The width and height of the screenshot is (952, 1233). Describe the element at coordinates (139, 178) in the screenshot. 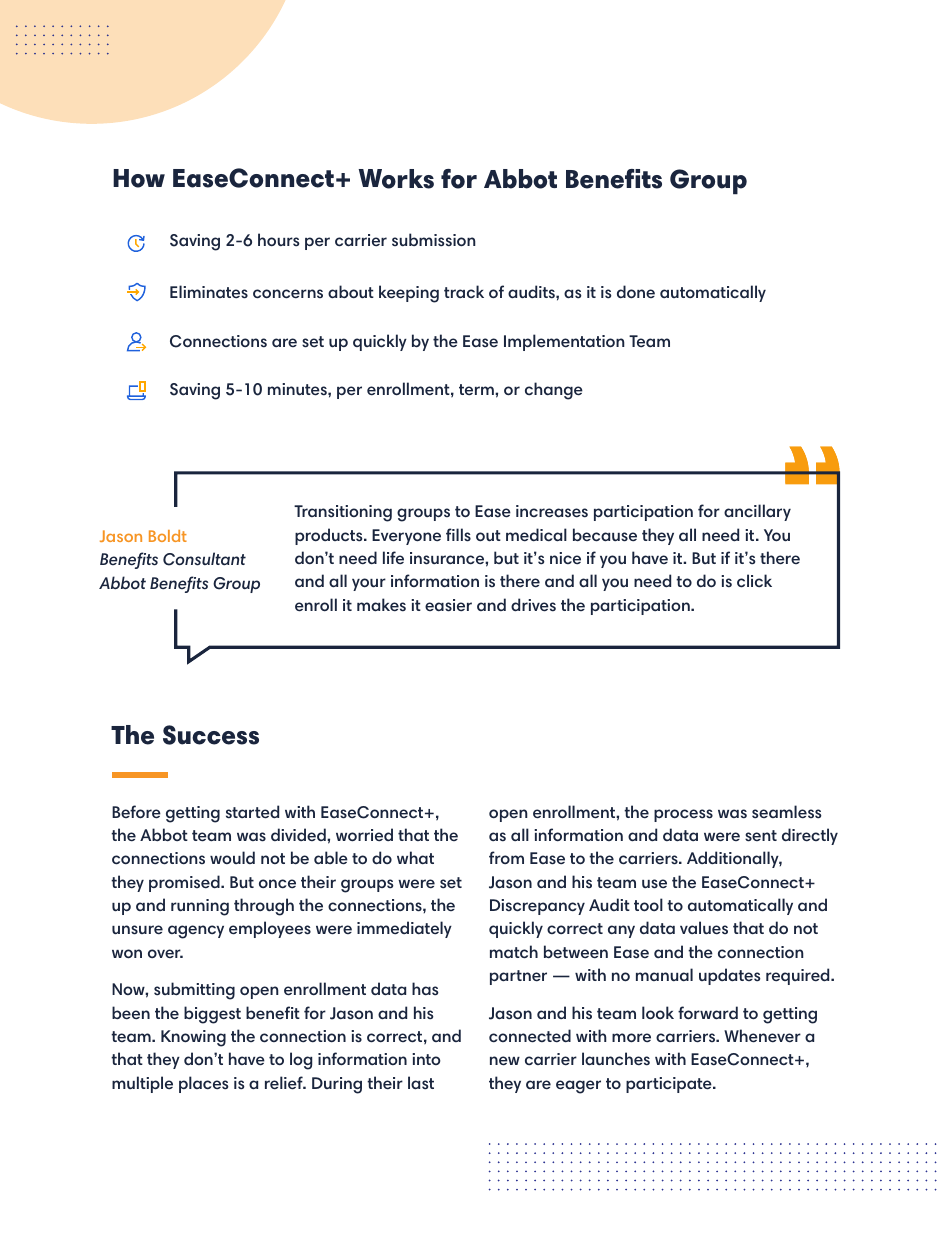

I see `How` at that location.
